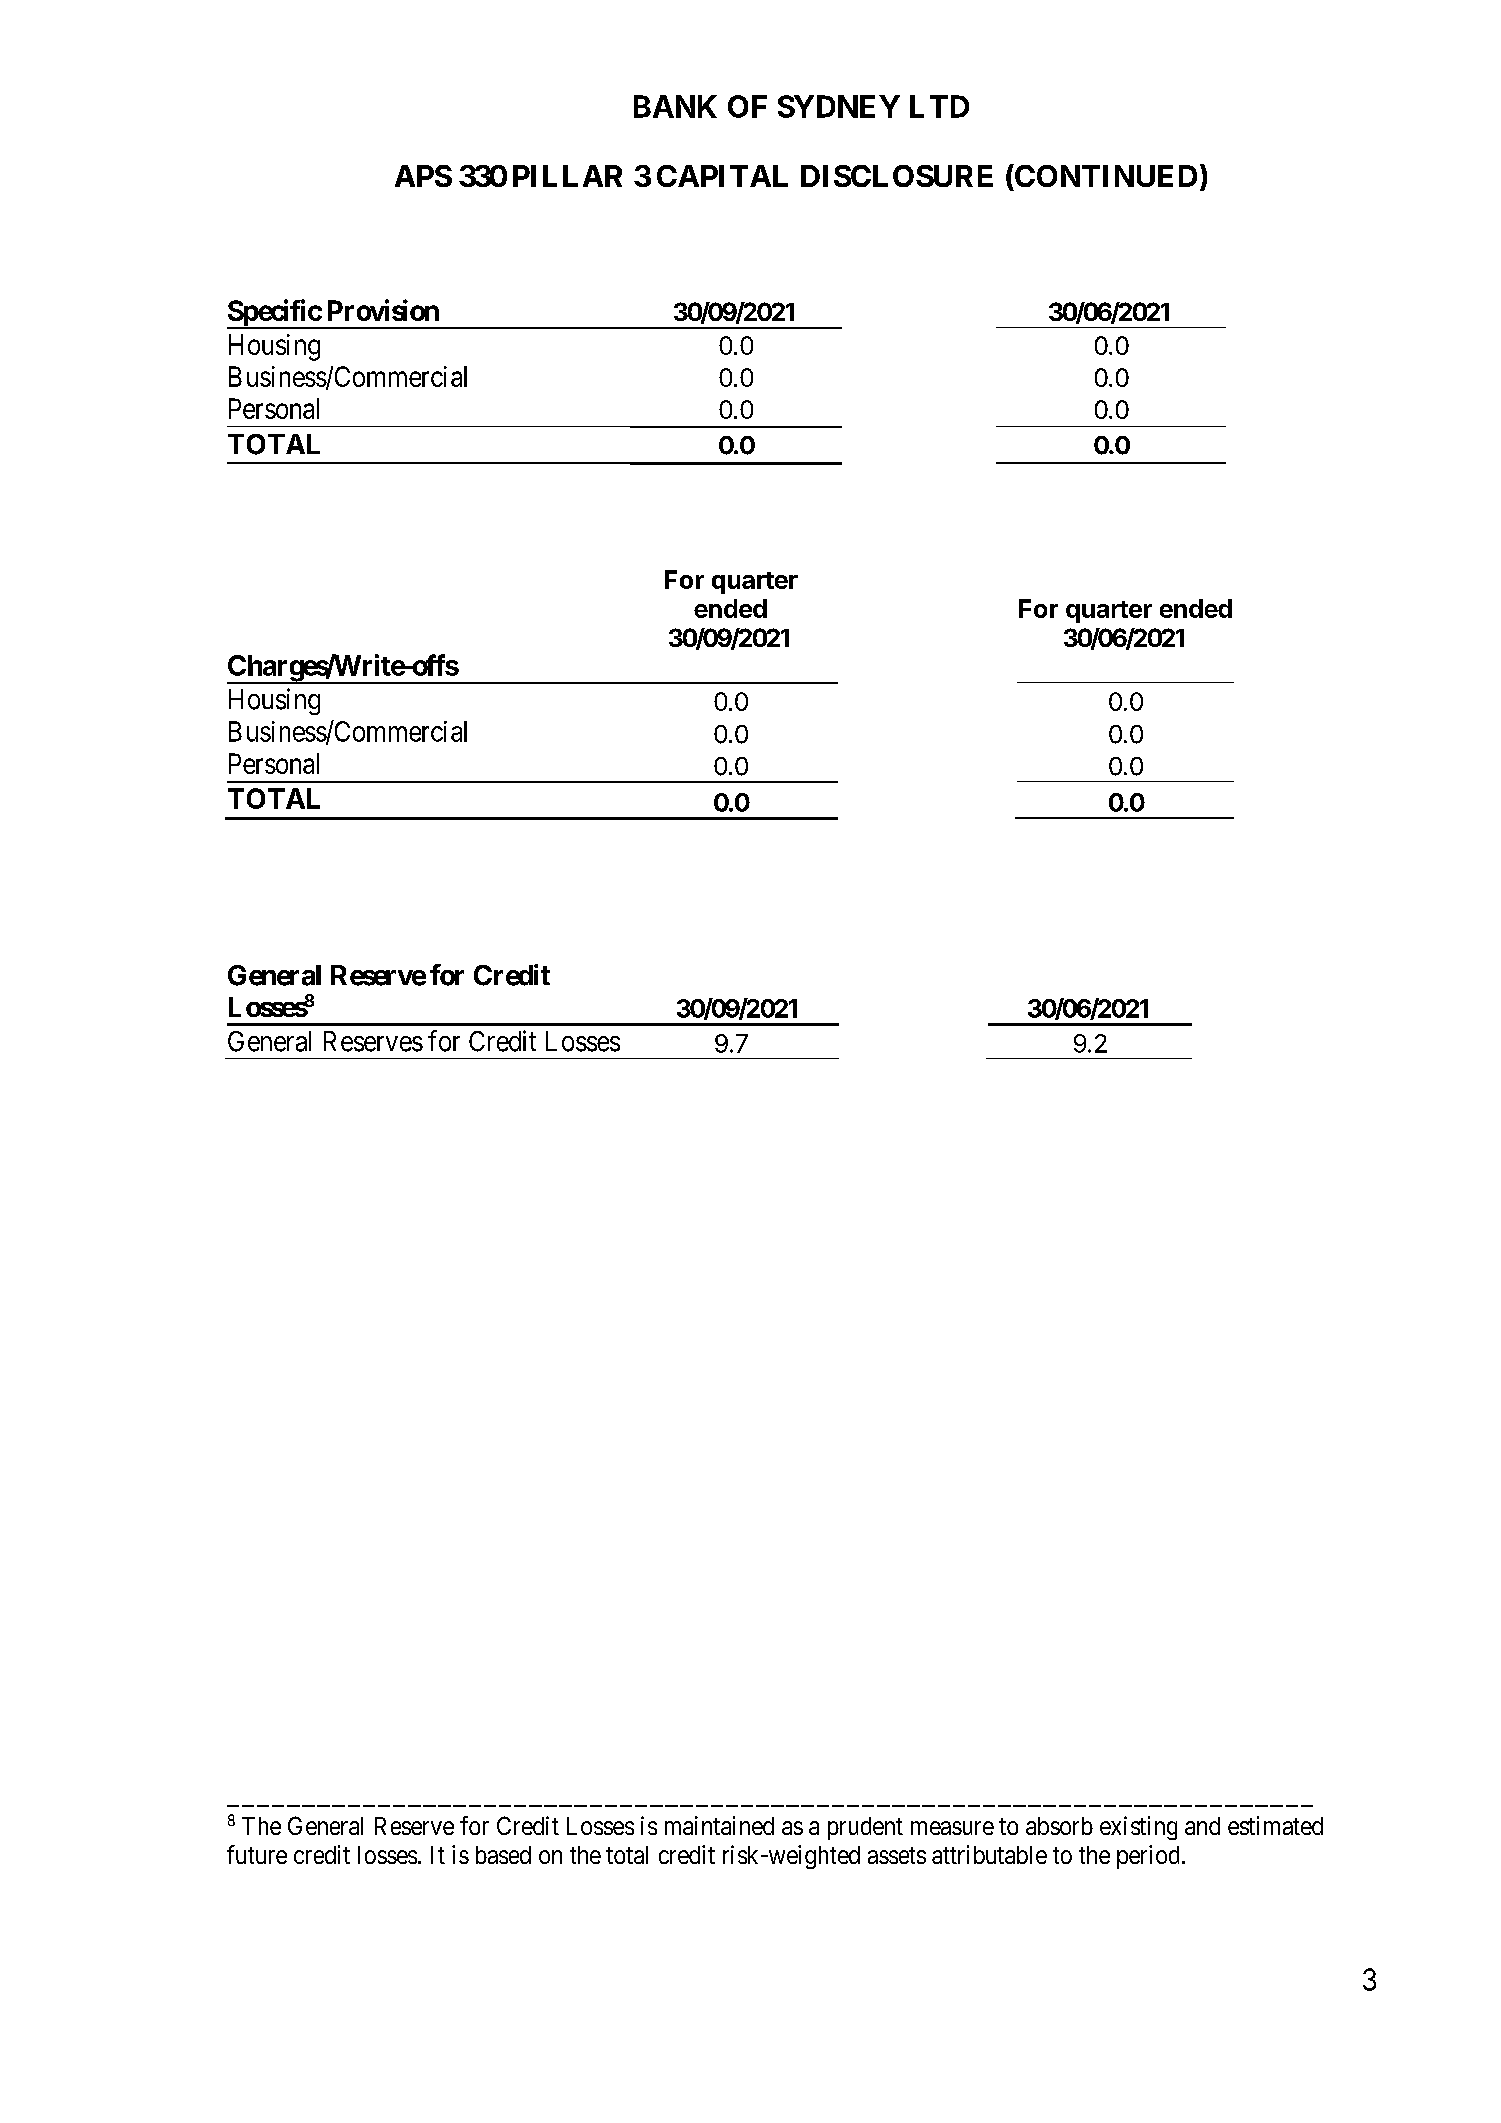  I want to click on based, so click(503, 1855).
